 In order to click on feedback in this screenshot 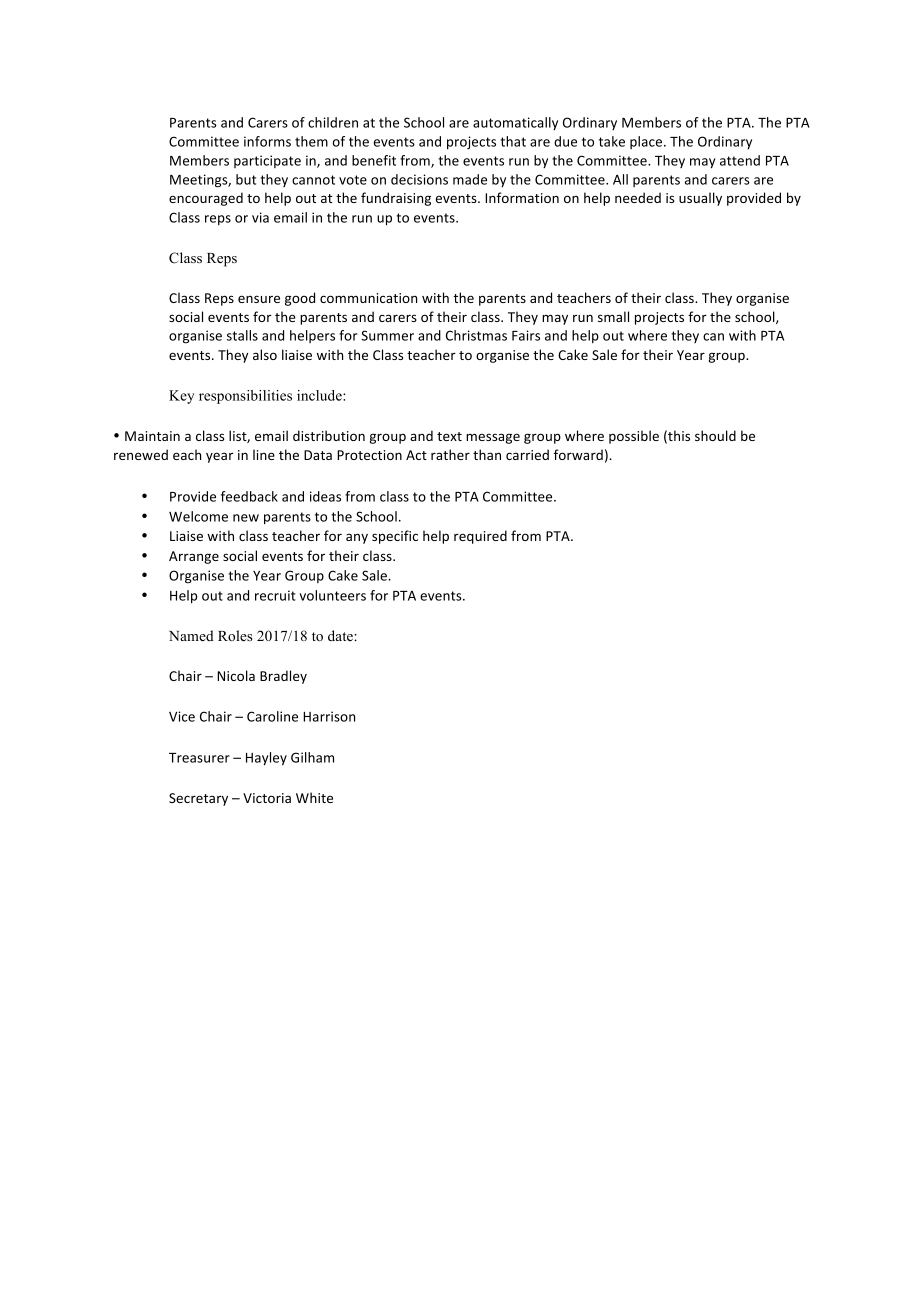, I will do `click(249, 496)`.
